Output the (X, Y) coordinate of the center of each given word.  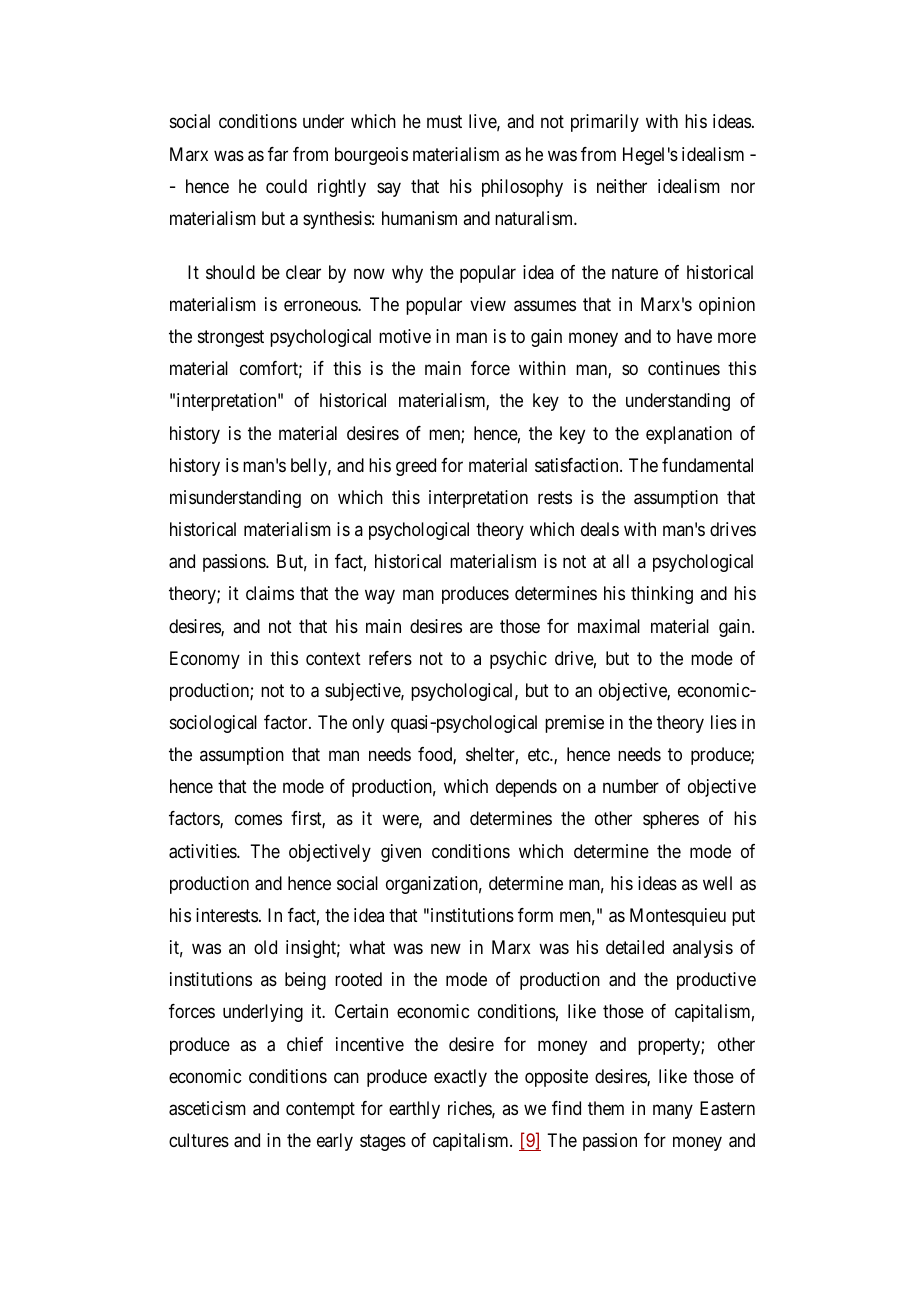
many (673, 1111)
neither (622, 186)
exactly (460, 1078)
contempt (320, 1110)
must (444, 122)
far (278, 154)
